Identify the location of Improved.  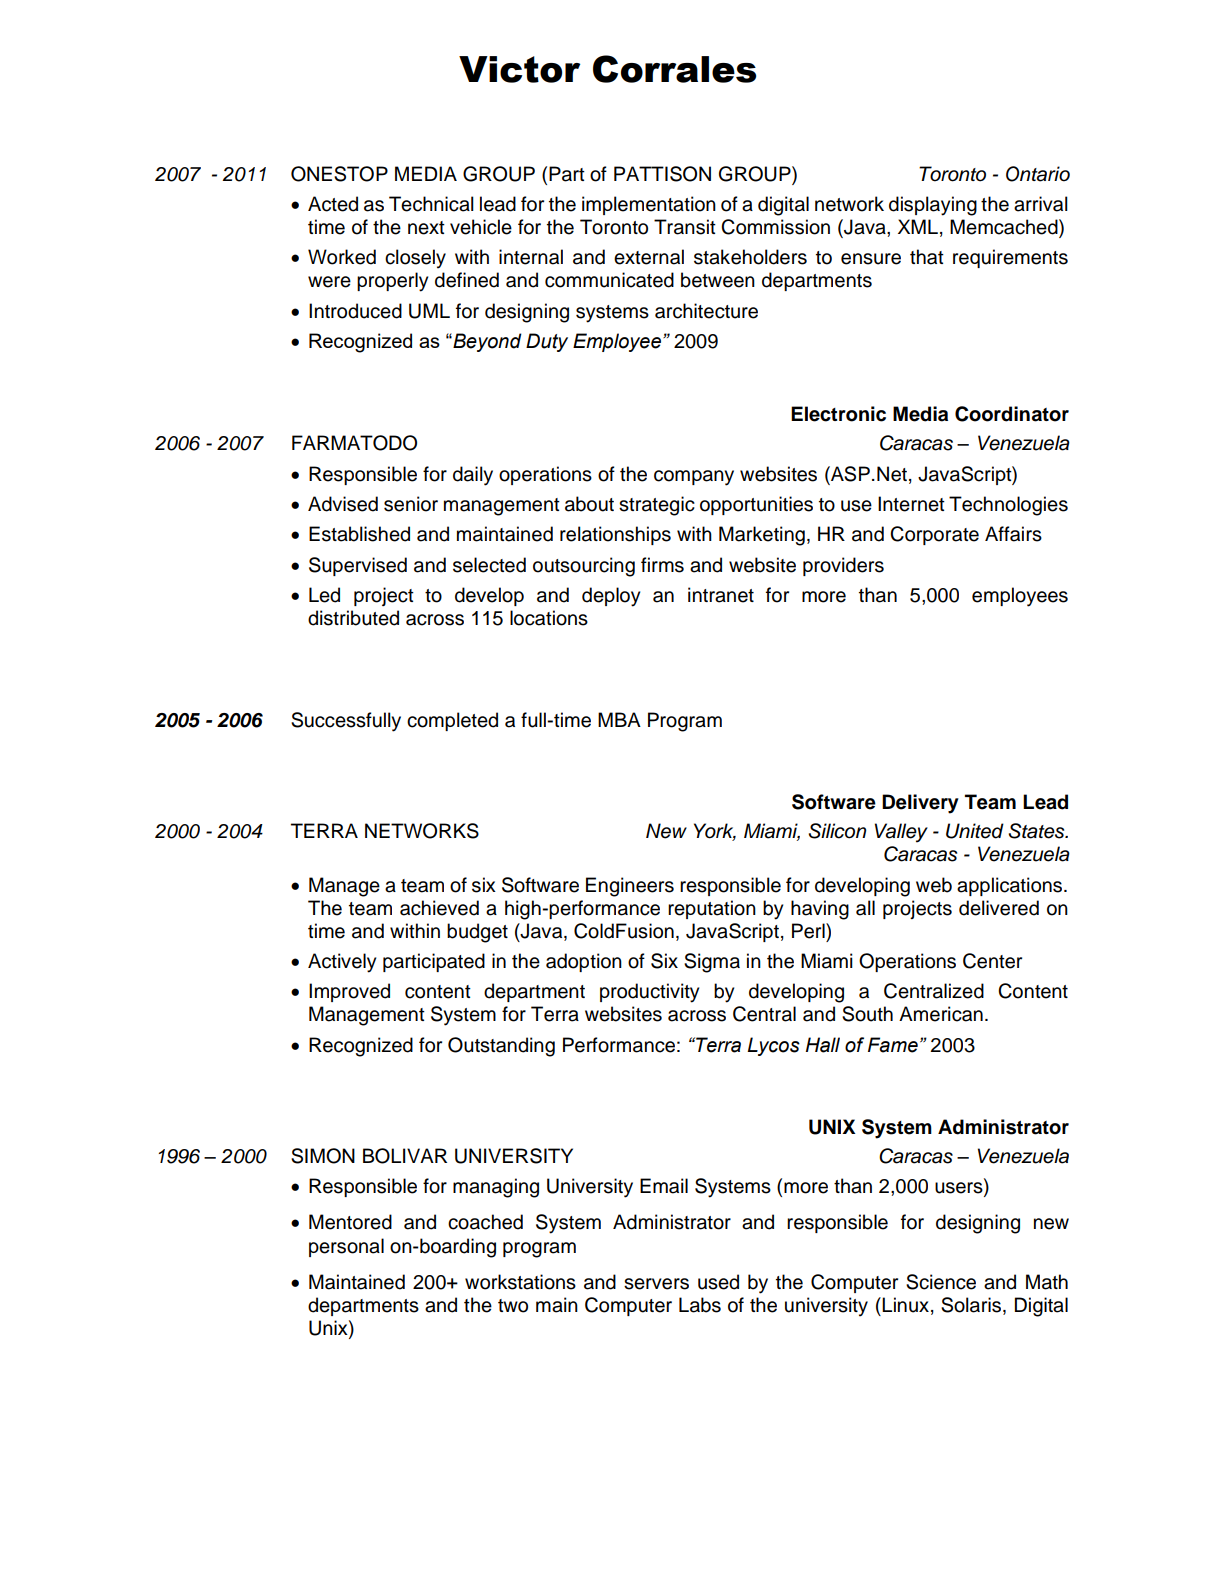
(349, 992).
